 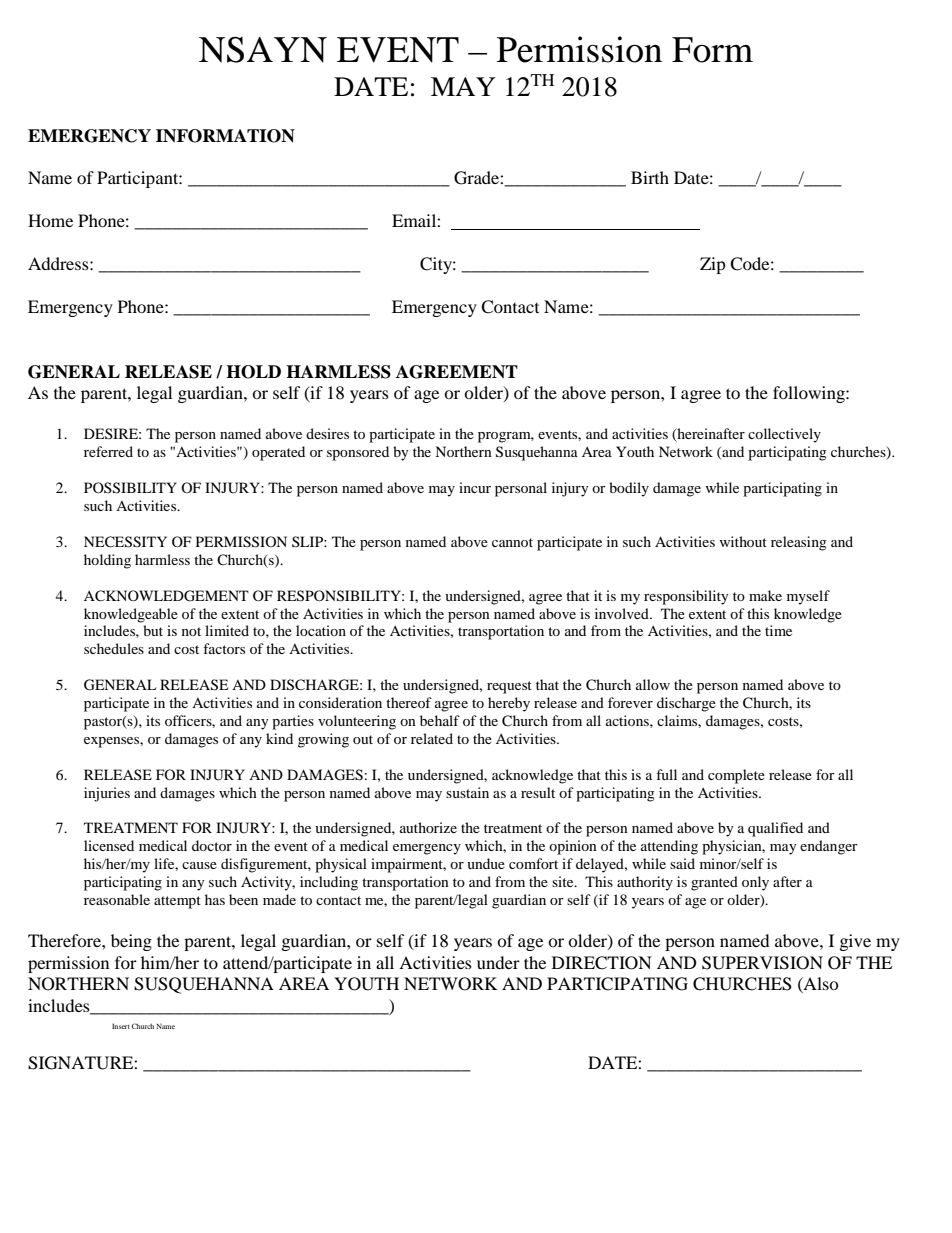 What do you see at coordinates (121, 1026) in the image?
I see `Insert` at bounding box center [121, 1026].
